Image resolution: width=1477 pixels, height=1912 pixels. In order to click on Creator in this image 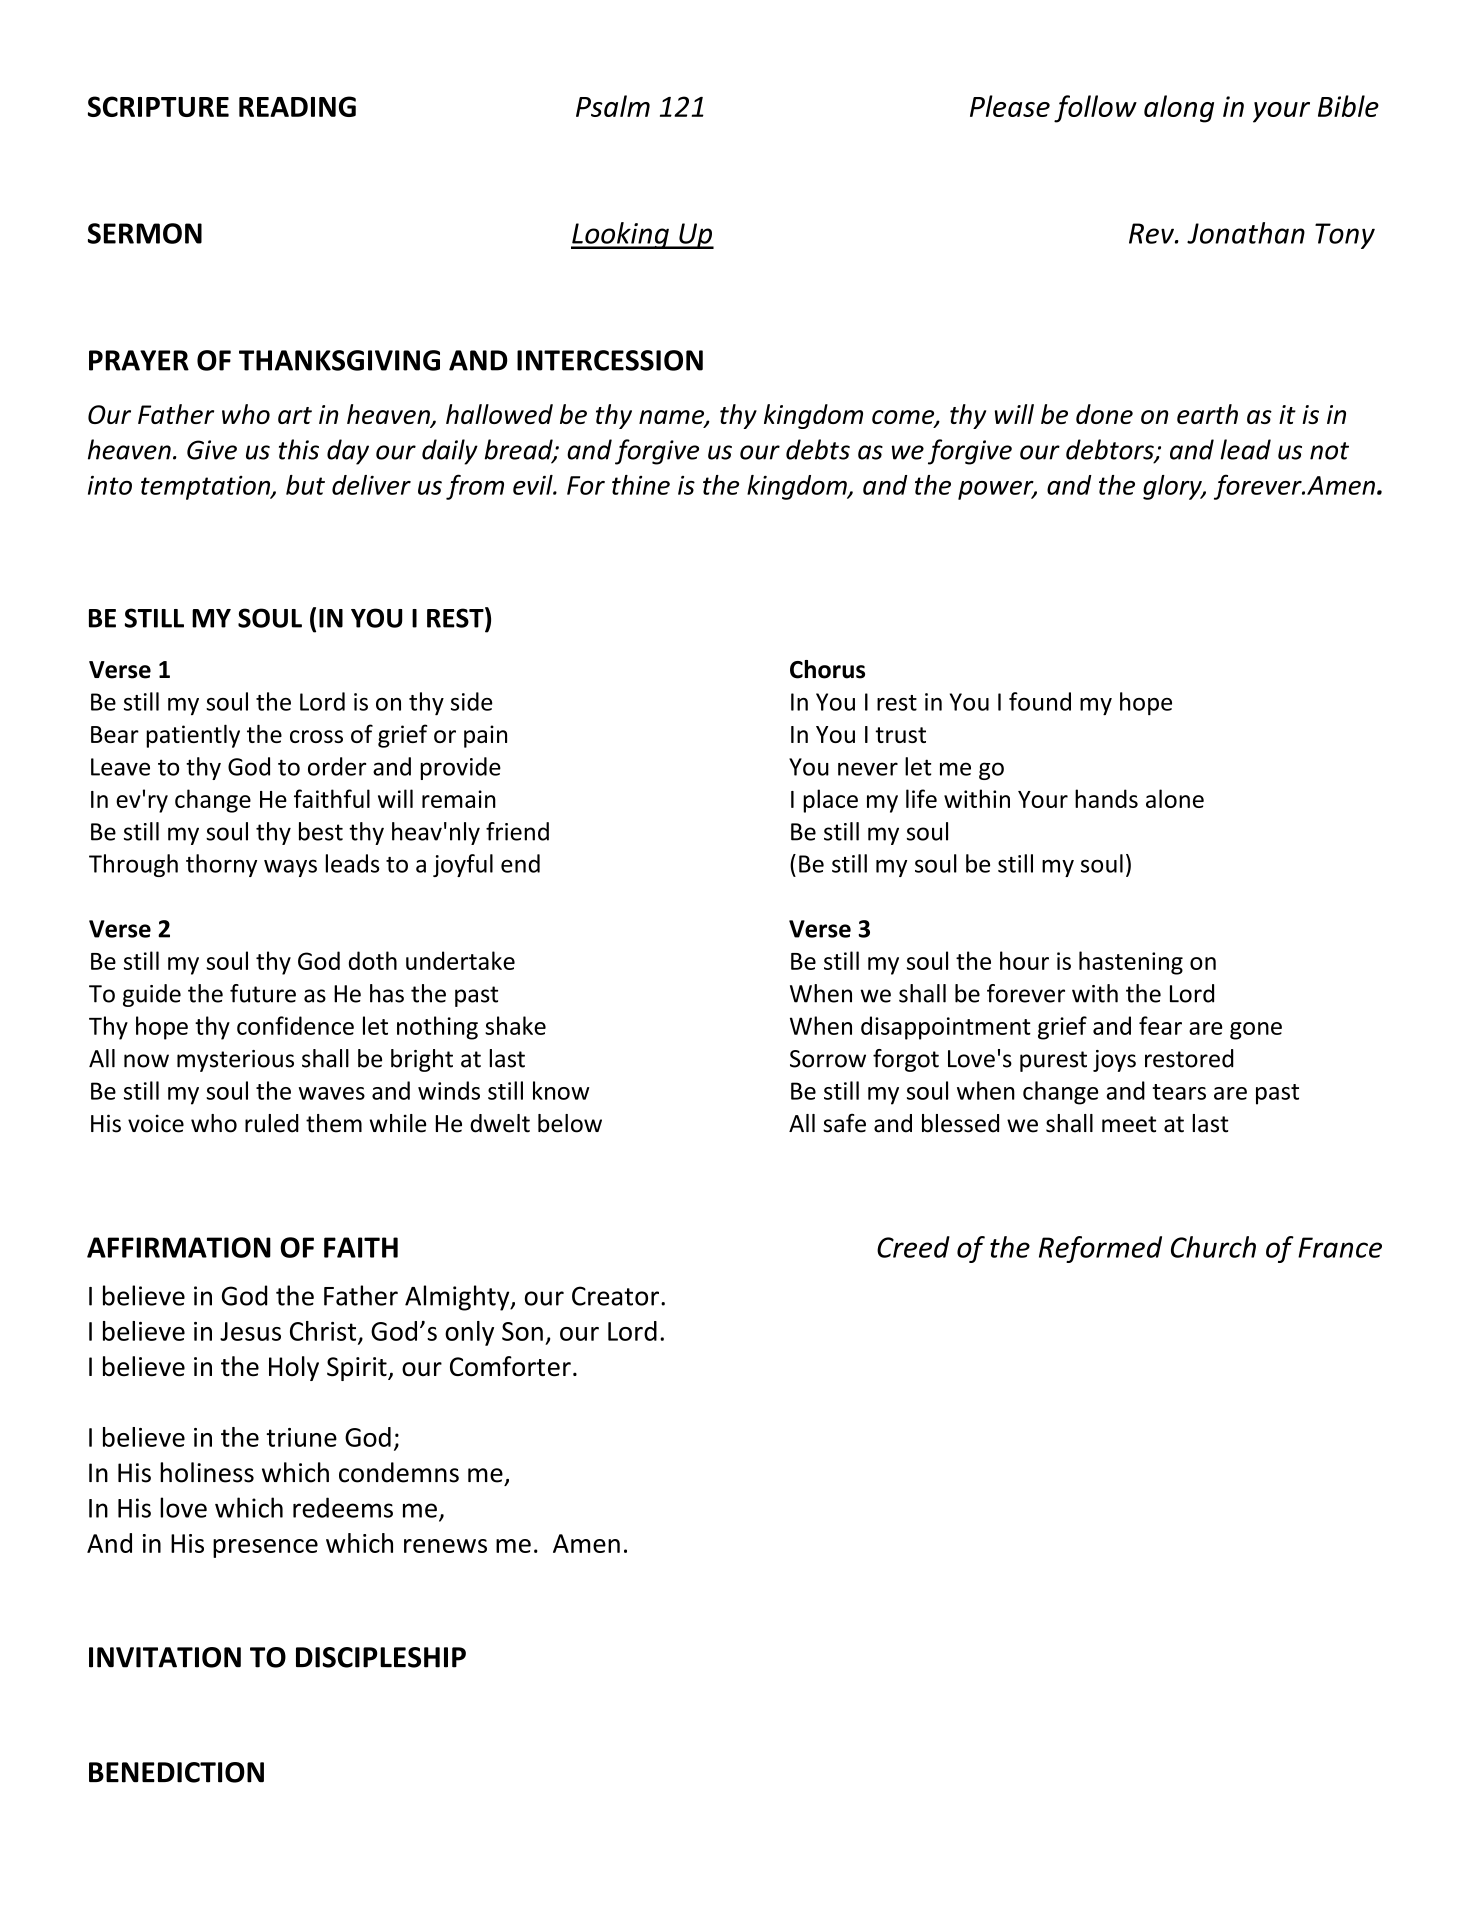, I will do `click(615, 1296)`.
